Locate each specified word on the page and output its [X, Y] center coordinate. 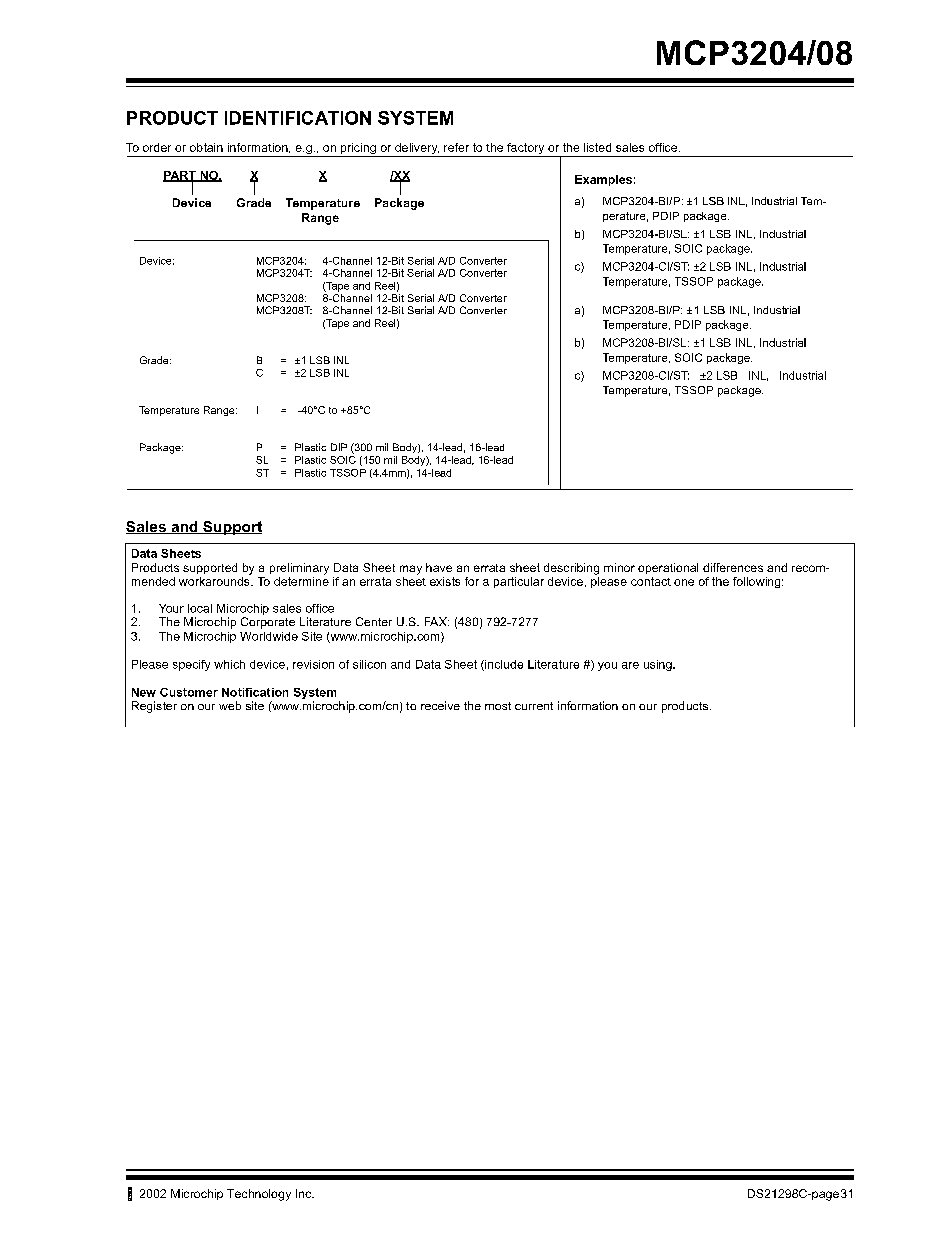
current [534, 706]
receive [440, 705]
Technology [259, 1195]
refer [456, 147]
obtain [206, 147]
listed [597, 147]
